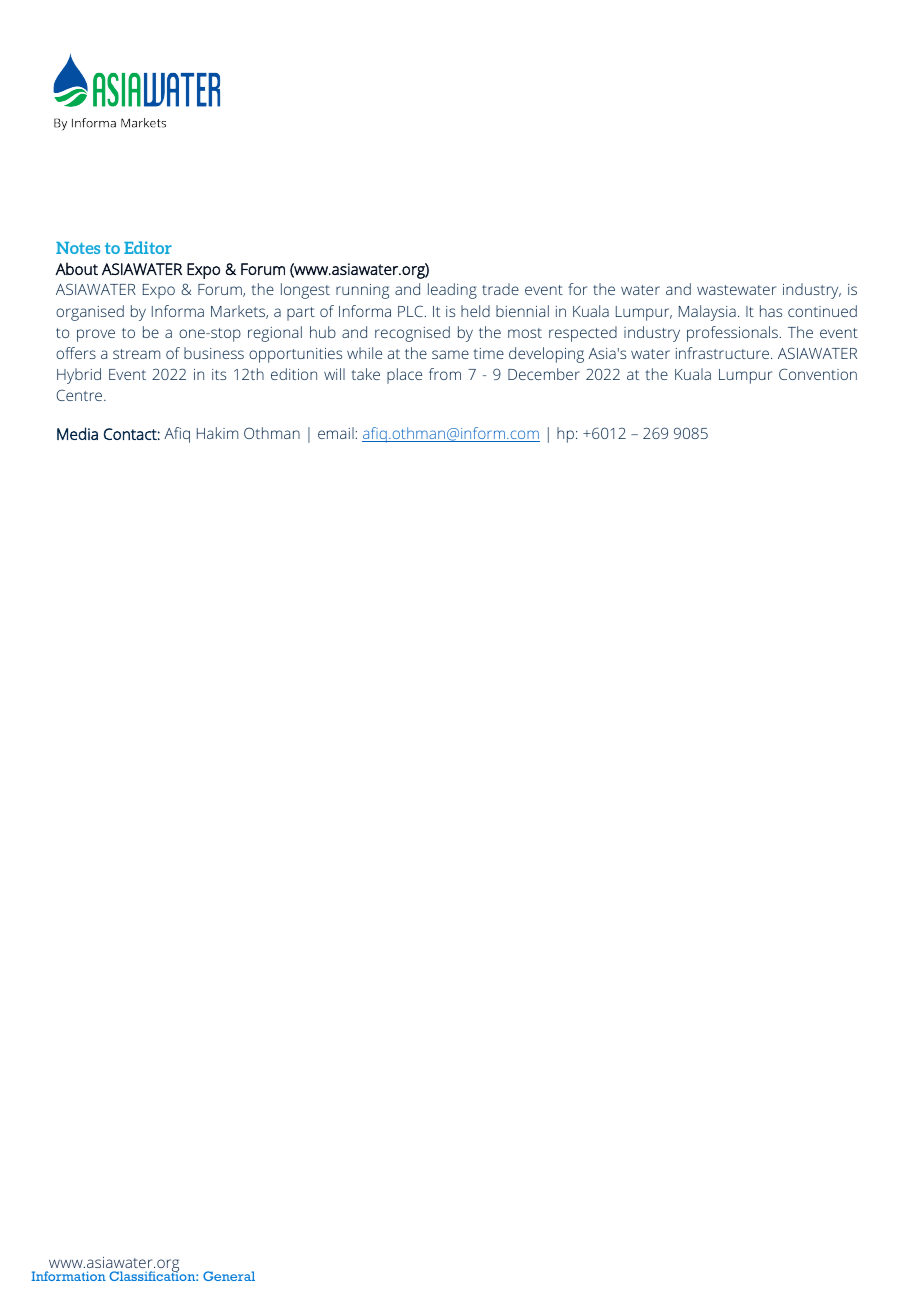 Image resolution: width=924 pixels, height=1308 pixels. I want to click on Hakim, so click(217, 433).
